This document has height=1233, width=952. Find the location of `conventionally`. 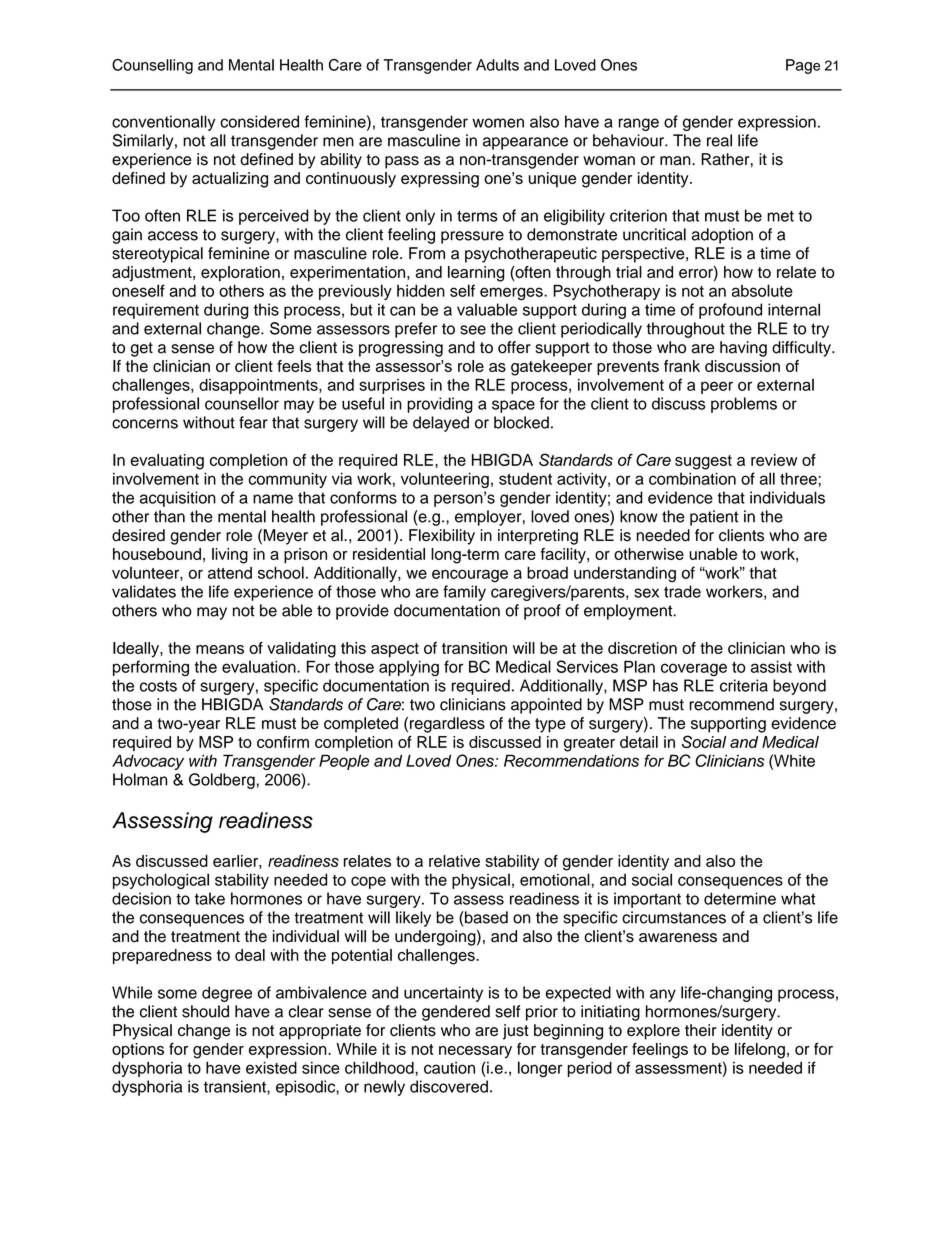

conventionally is located at coordinates (163, 123).
